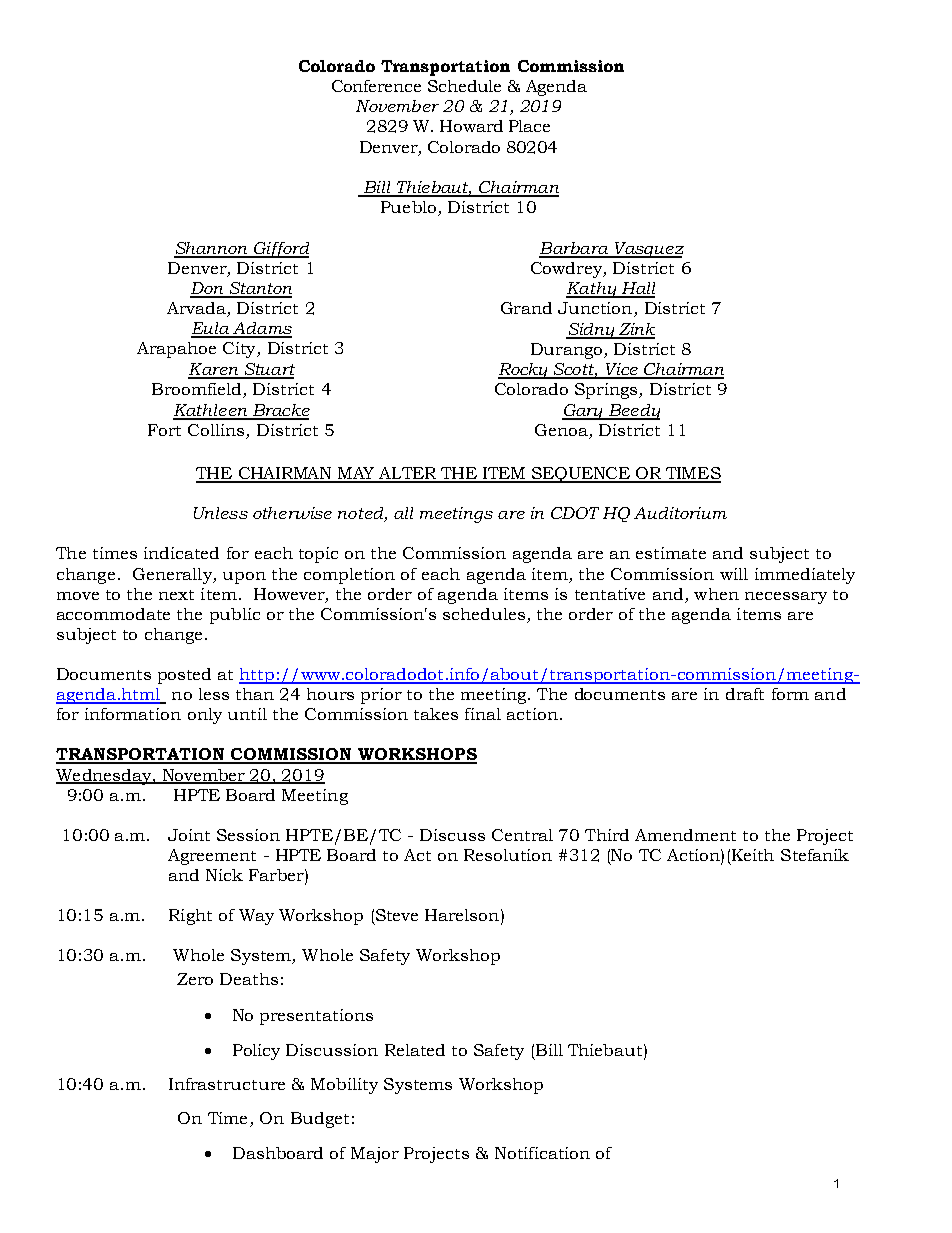 This page has width=952, height=1233. What do you see at coordinates (471, 126) in the page?
I see `Howard` at bounding box center [471, 126].
